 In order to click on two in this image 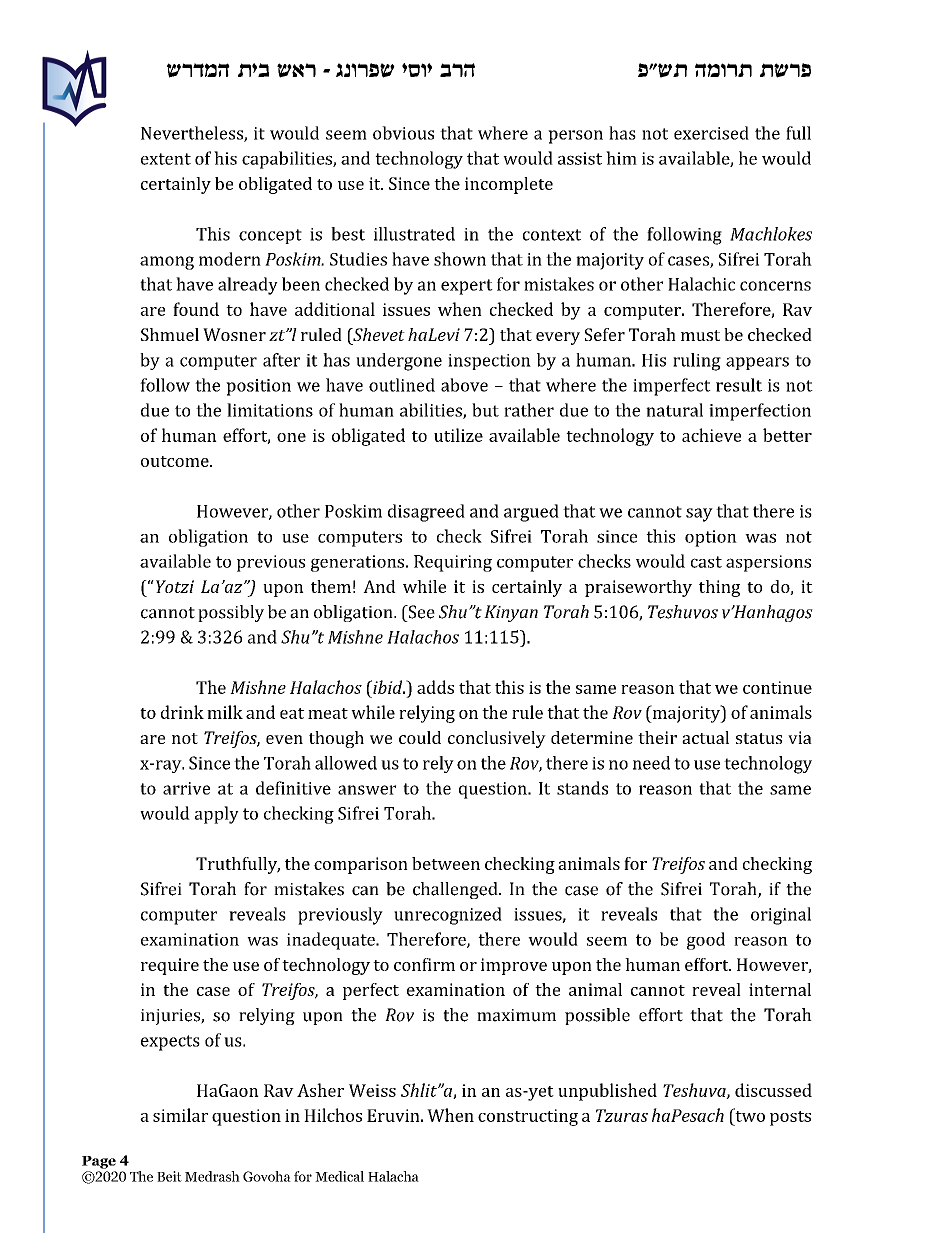, I will do `click(749, 1115)`.
